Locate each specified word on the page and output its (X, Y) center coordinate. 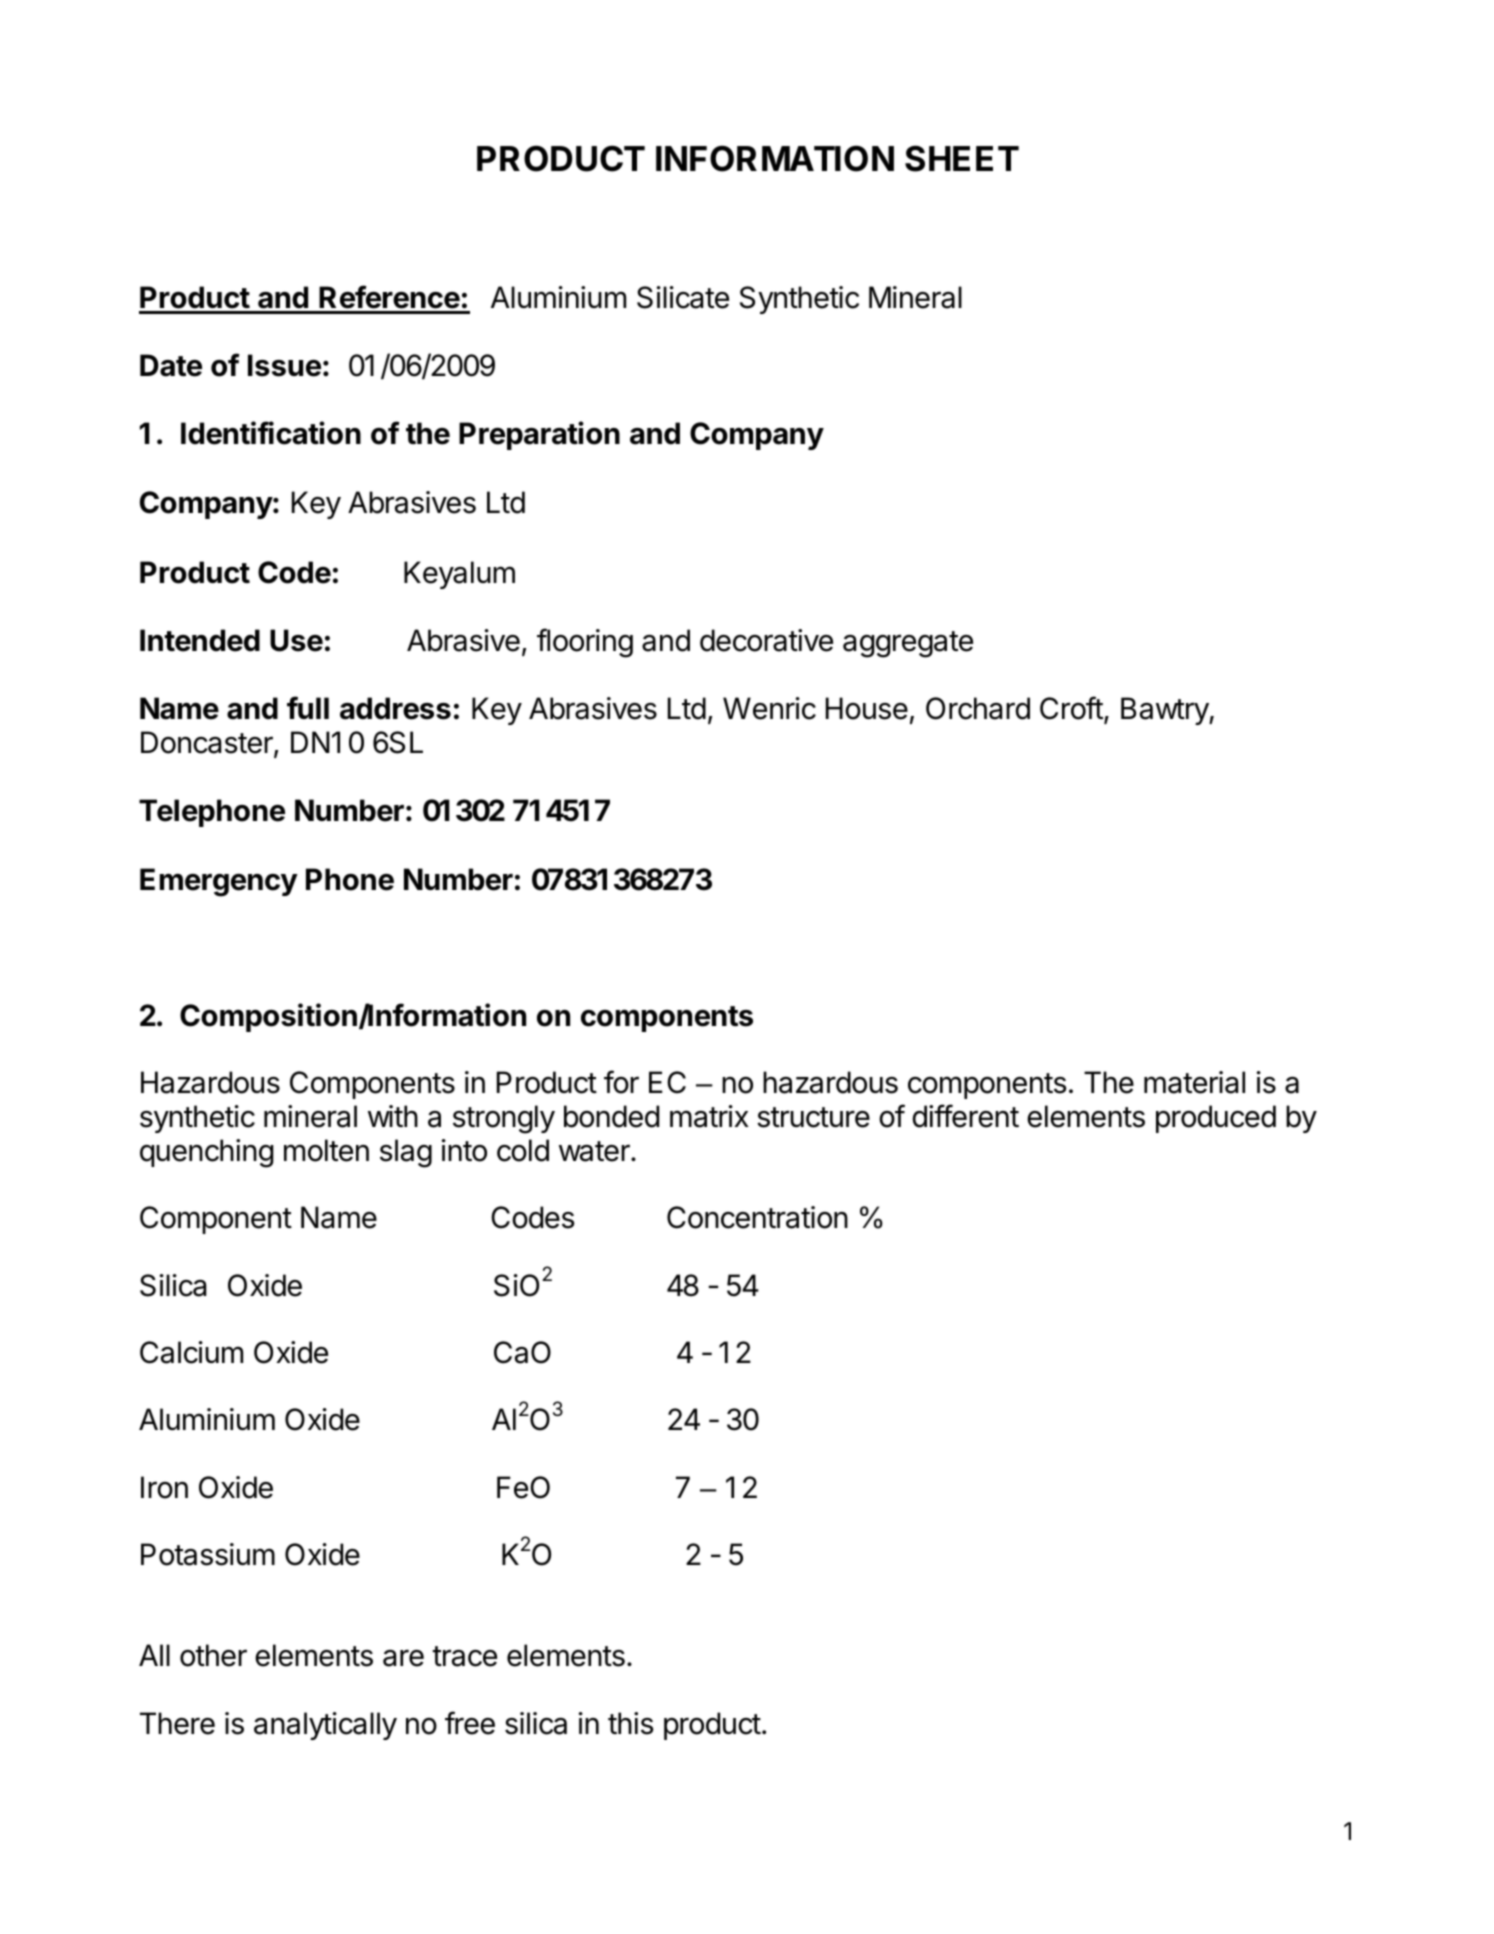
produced (1216, 1119)
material (1194, 1082)
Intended (200, 640)
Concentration (757, 1217)
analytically (325, 1726)
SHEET (962, 158)
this (631, 1723)
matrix (709, 1116)
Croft (1071, 708)
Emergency (219, 882)
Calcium (191, 1352)
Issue (284, 365)
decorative (766, 640)
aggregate (908, 644)
